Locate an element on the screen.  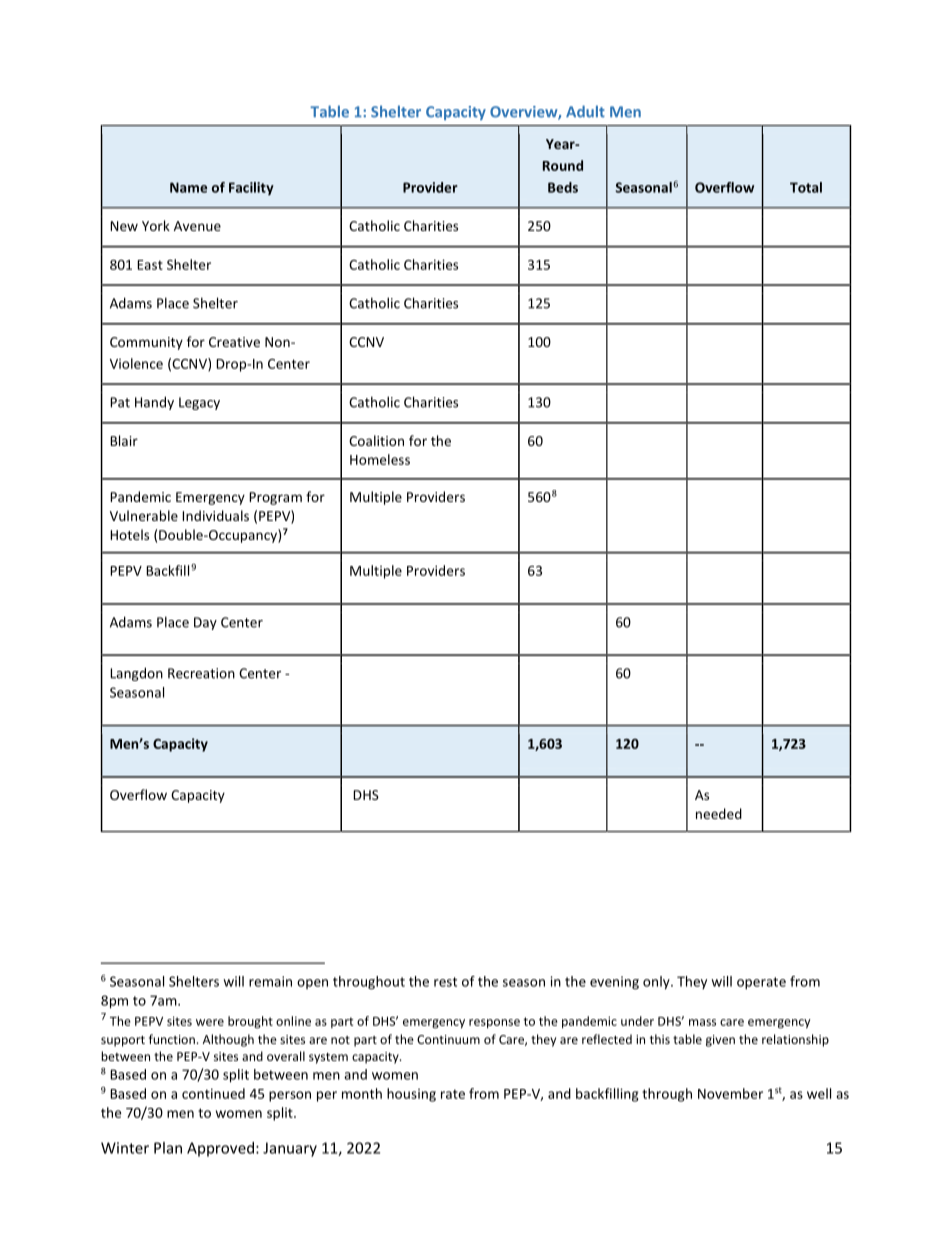
Total is located at coordinates (806, 187).
